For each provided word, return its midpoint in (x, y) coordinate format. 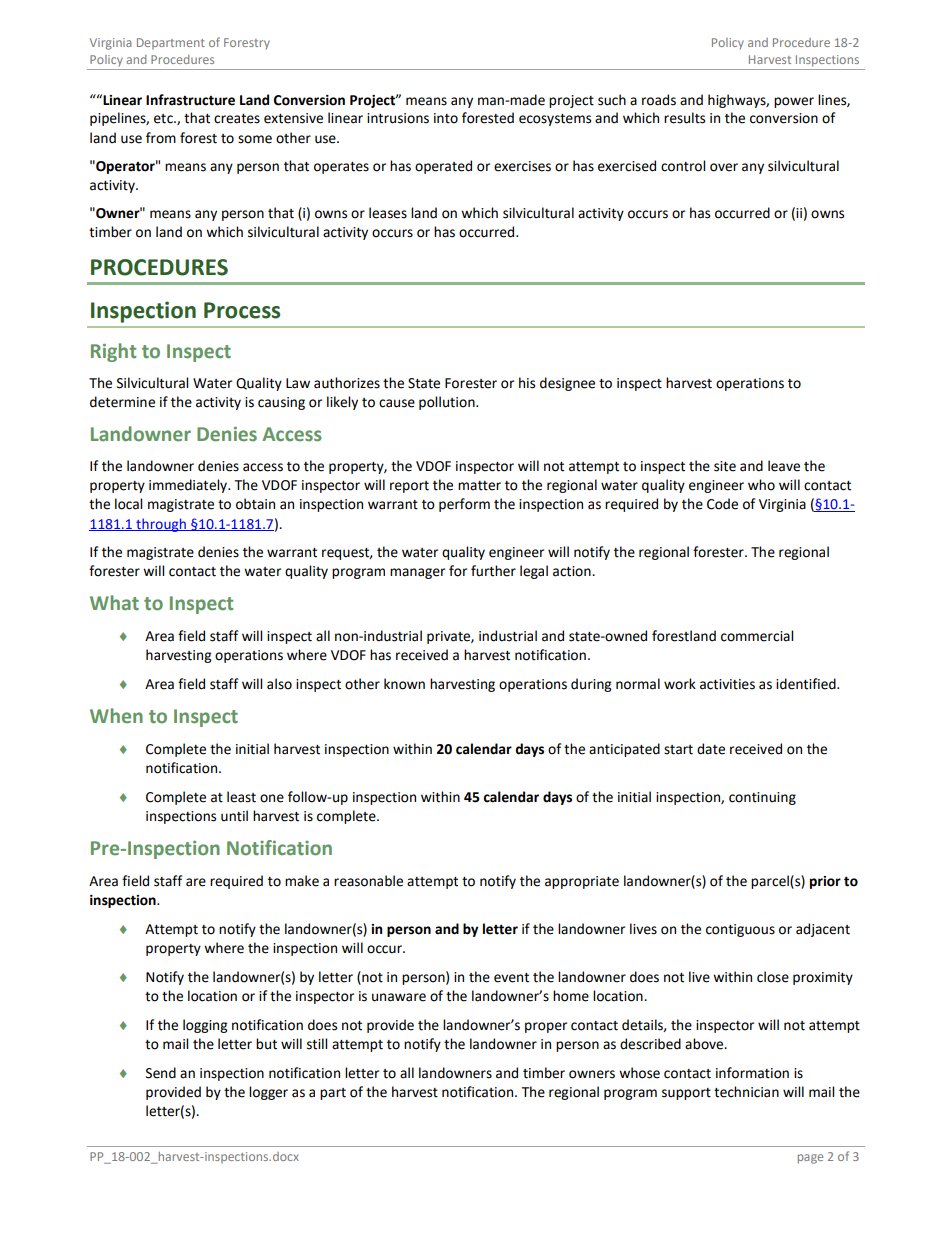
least (241, 797)
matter (479, 486)
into (446, 118)
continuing (762, 798)
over (724, 167)
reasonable (368, 881)
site (725, 466)
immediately (189, 486)
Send (161, 1073)
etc (164, 119)
